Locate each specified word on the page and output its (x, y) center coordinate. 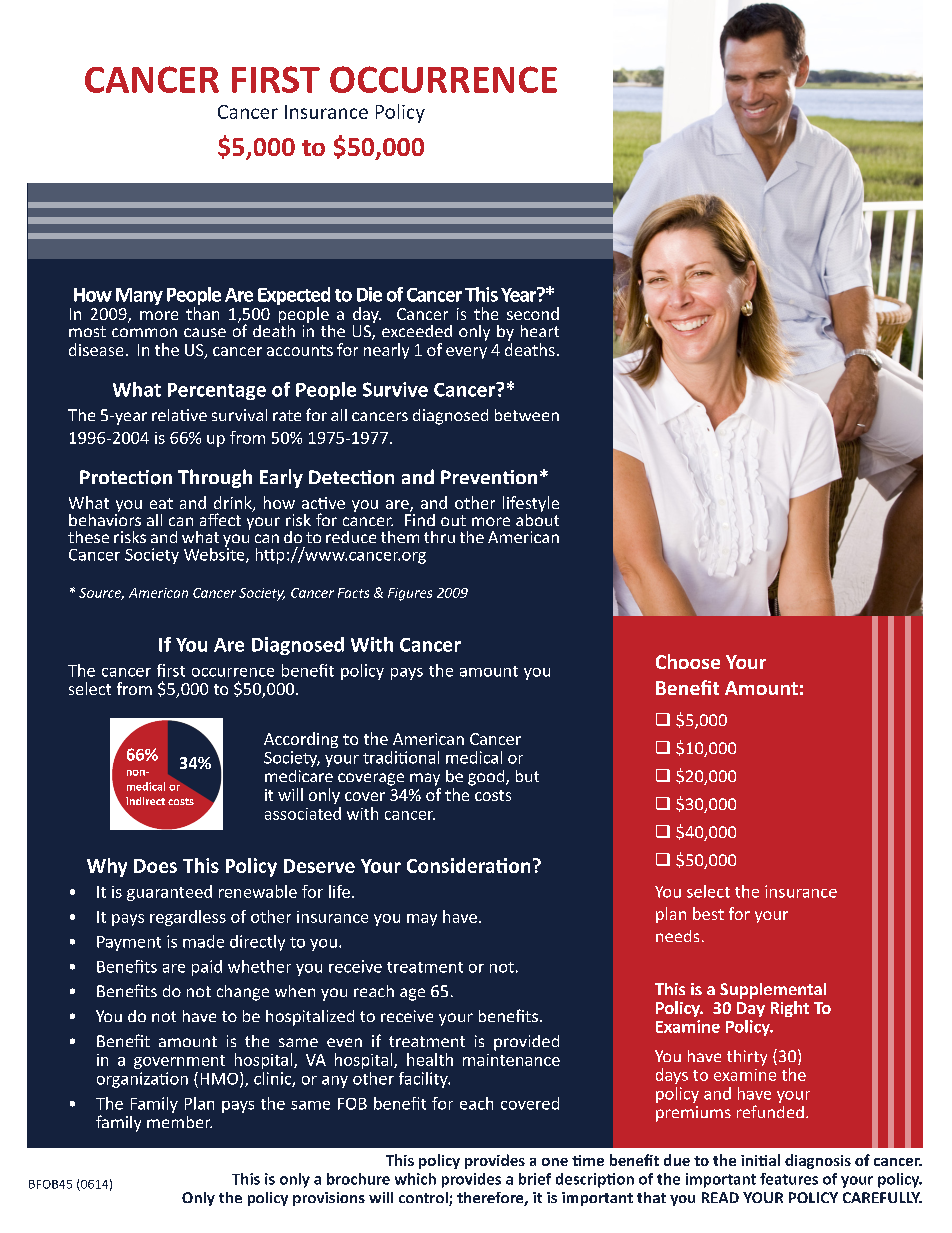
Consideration (468, 865)
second (533, 313)
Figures (410, 594)
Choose (688, 661)
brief (535, 1179)
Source (101, 594)
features (789, 1179)
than (202, 313)
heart (540, 331)
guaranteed (169, 893)
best (708, 913)
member (179, 1122)
